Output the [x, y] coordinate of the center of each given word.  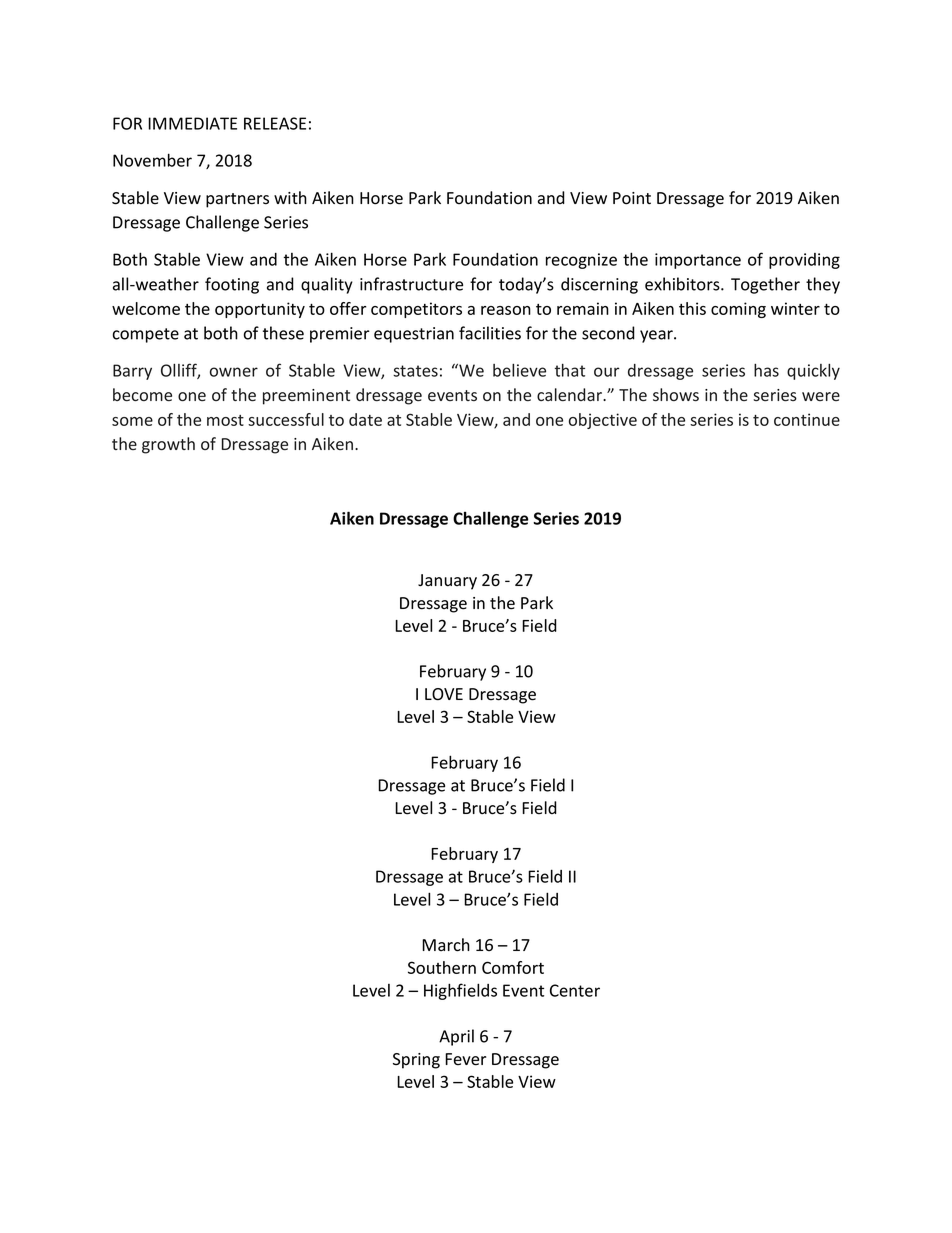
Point [632, 198]
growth [168, 445]
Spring [416, 1061]
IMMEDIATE [192, 123]
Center [575, 990]
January [447, 582]
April [456, 1037]
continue [807, 419]
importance [698, 261]
